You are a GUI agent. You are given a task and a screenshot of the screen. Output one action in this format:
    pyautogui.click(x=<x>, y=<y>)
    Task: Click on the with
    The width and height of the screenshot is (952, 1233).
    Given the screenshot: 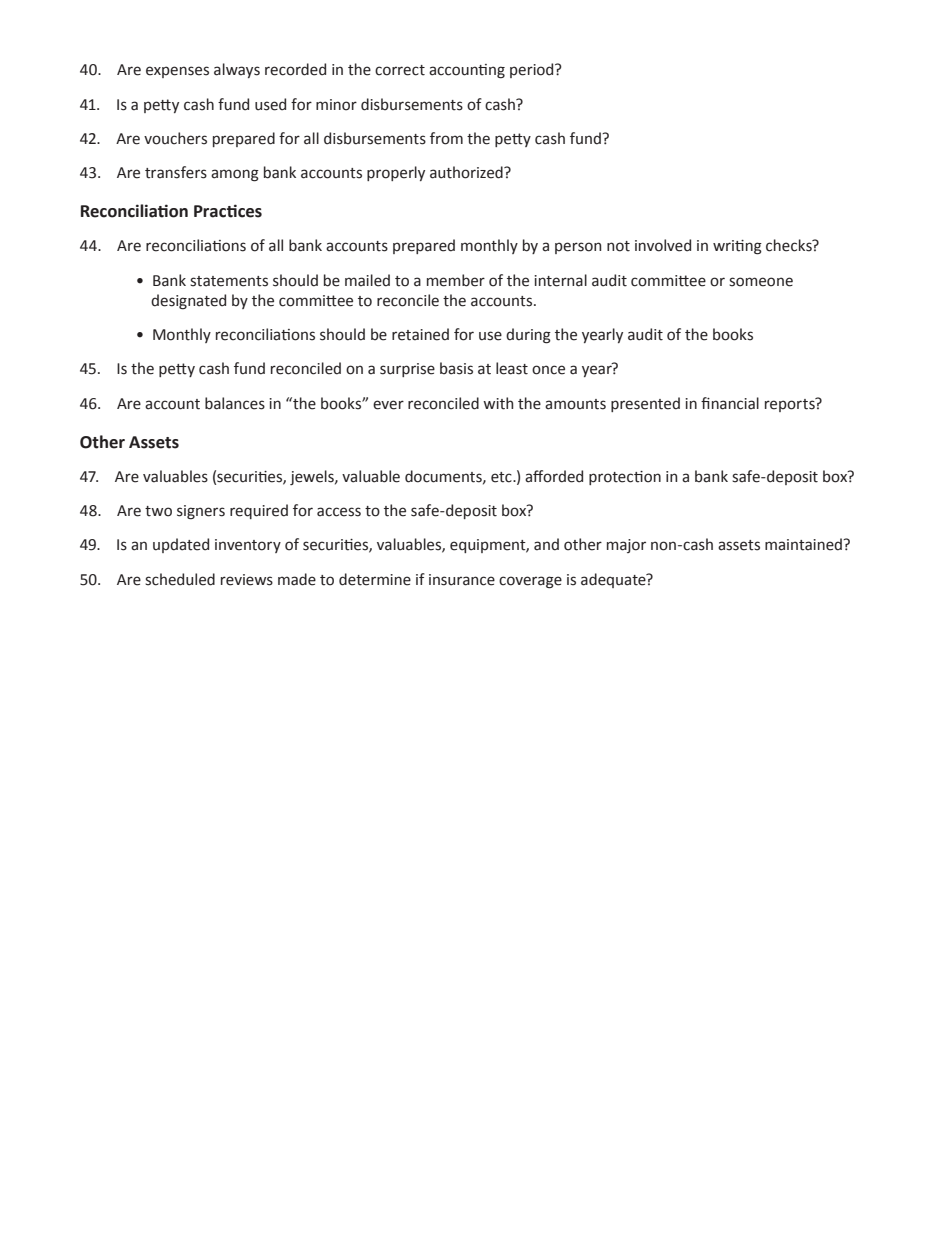 What is the action you would take?
    pyautogui.click(x=498, y=403)
